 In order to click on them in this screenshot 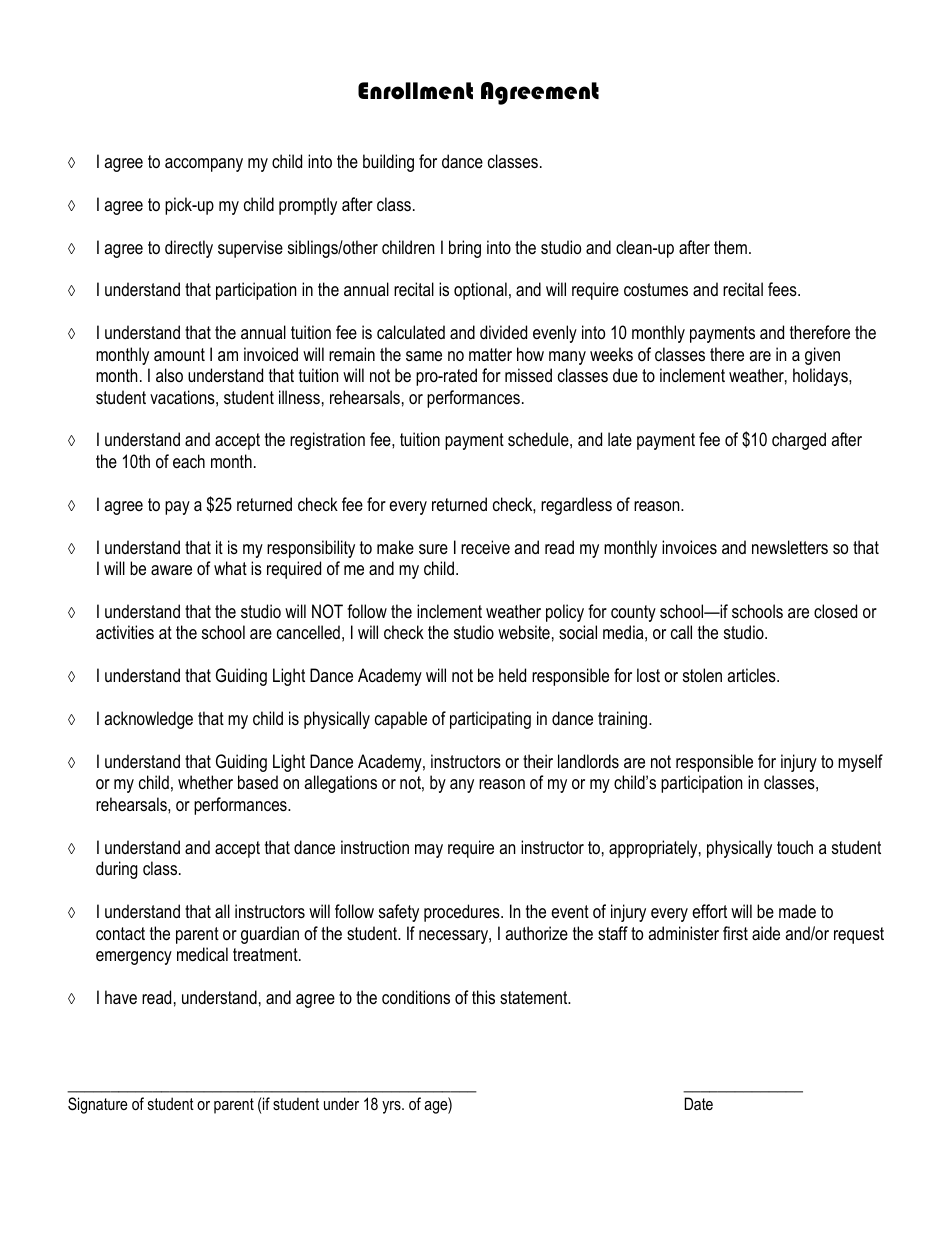, I will do `click(730, 247)`.
